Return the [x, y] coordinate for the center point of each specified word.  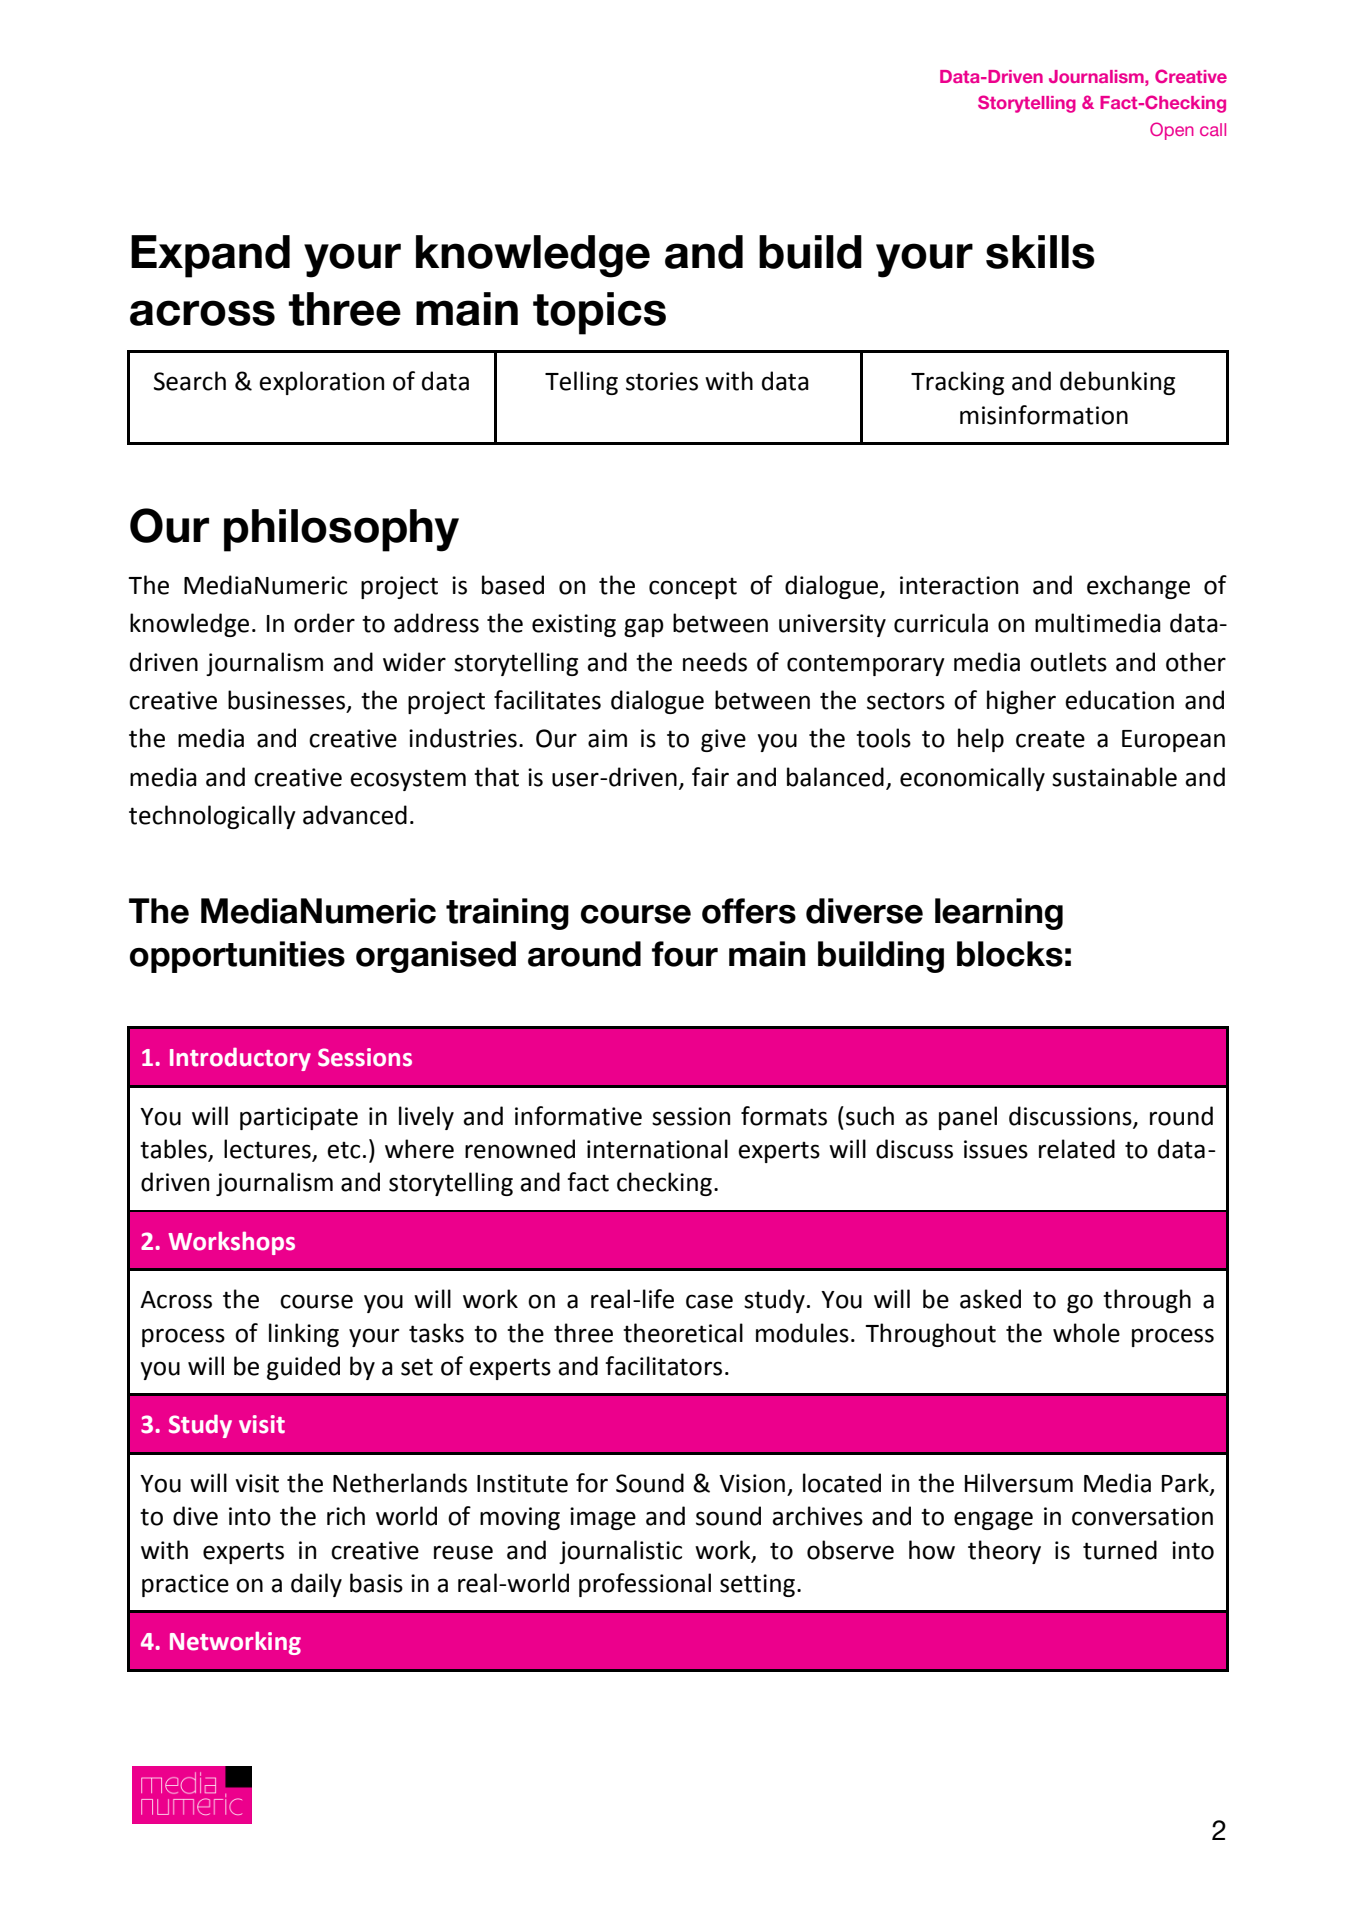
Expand [210, 256]
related [1077, 1149]
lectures [268, 1150]
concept [693, 588]
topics [599, 313]
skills [1040, 252]
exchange [1138, 587]
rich [346, 1516]
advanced [355, 815]
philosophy [341, 530]
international [657, 1149]
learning [999, 914]
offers [749, 911]
